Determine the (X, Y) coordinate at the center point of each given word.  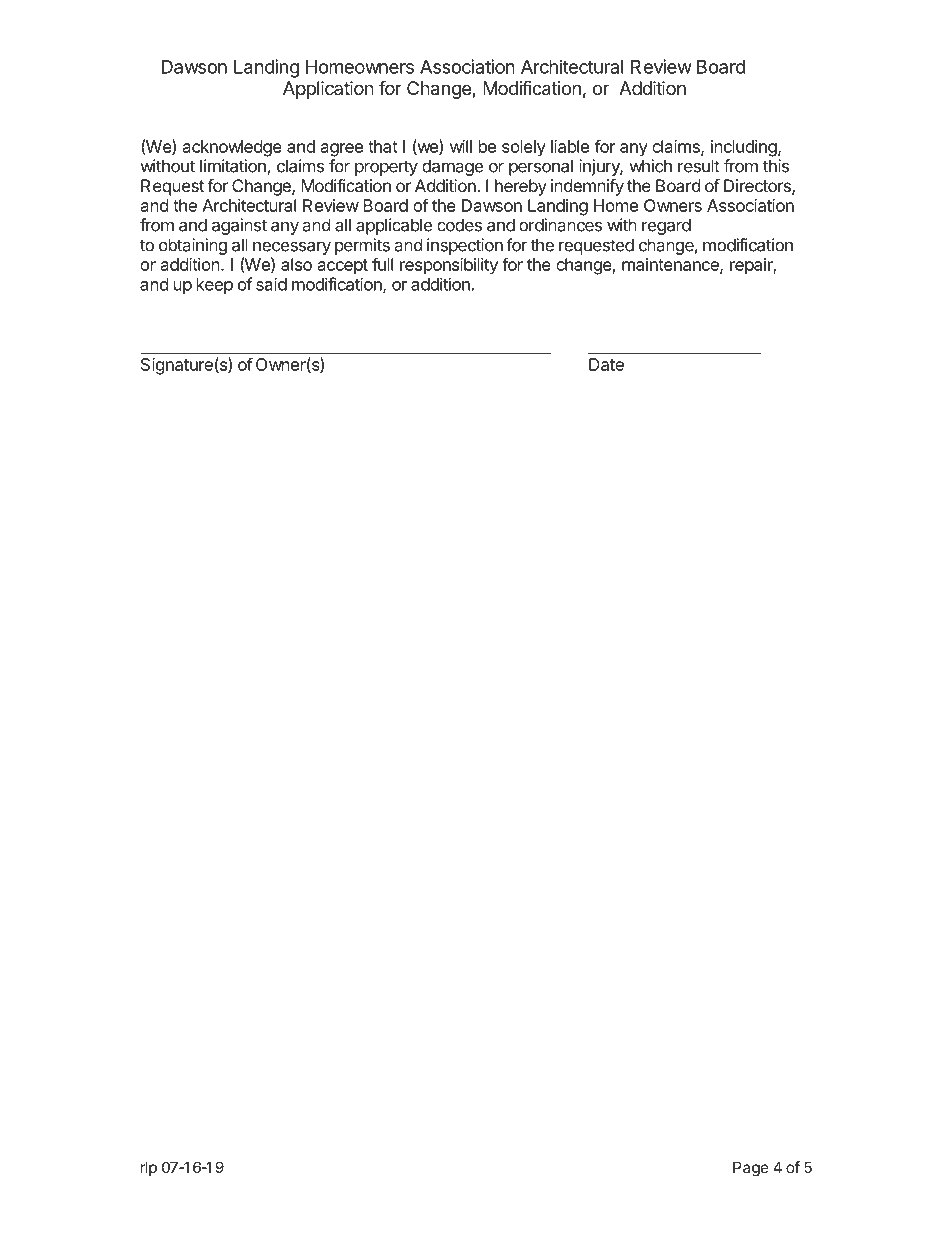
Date (606, 364)
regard (666, 226)
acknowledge (232, 148)
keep (215, 286)
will (461, 146)
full (382, 264)
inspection (465, 246)
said (271, 284)
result (699, 166)
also (296, 264)
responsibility (449, 266)
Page (751, 1169)
